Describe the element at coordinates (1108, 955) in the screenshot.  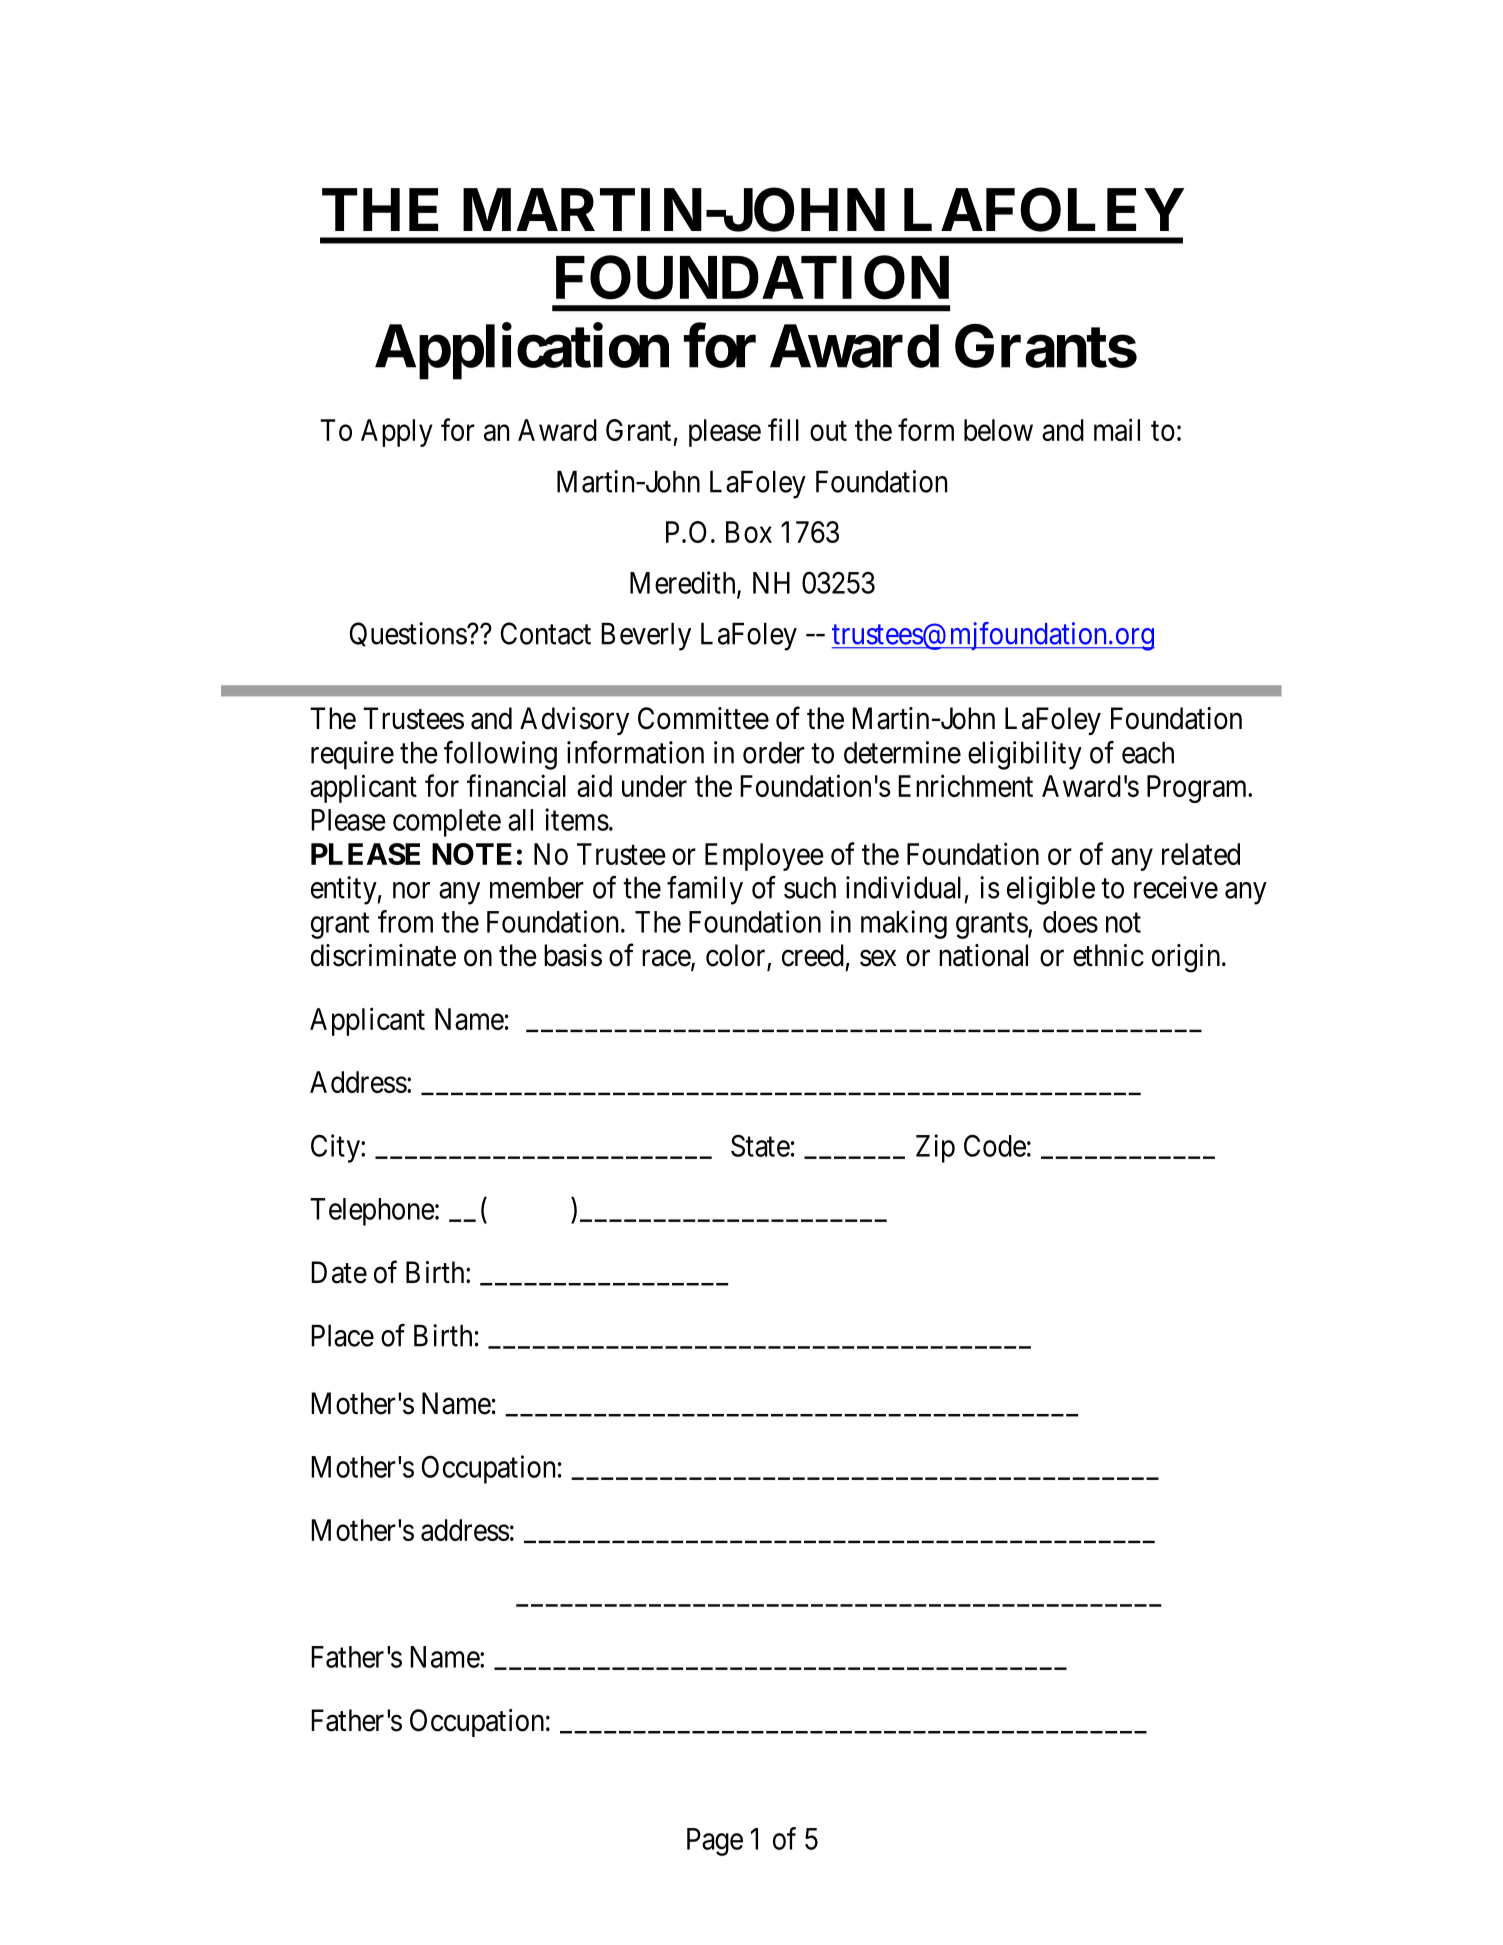
I see `ethnic` at that location.
